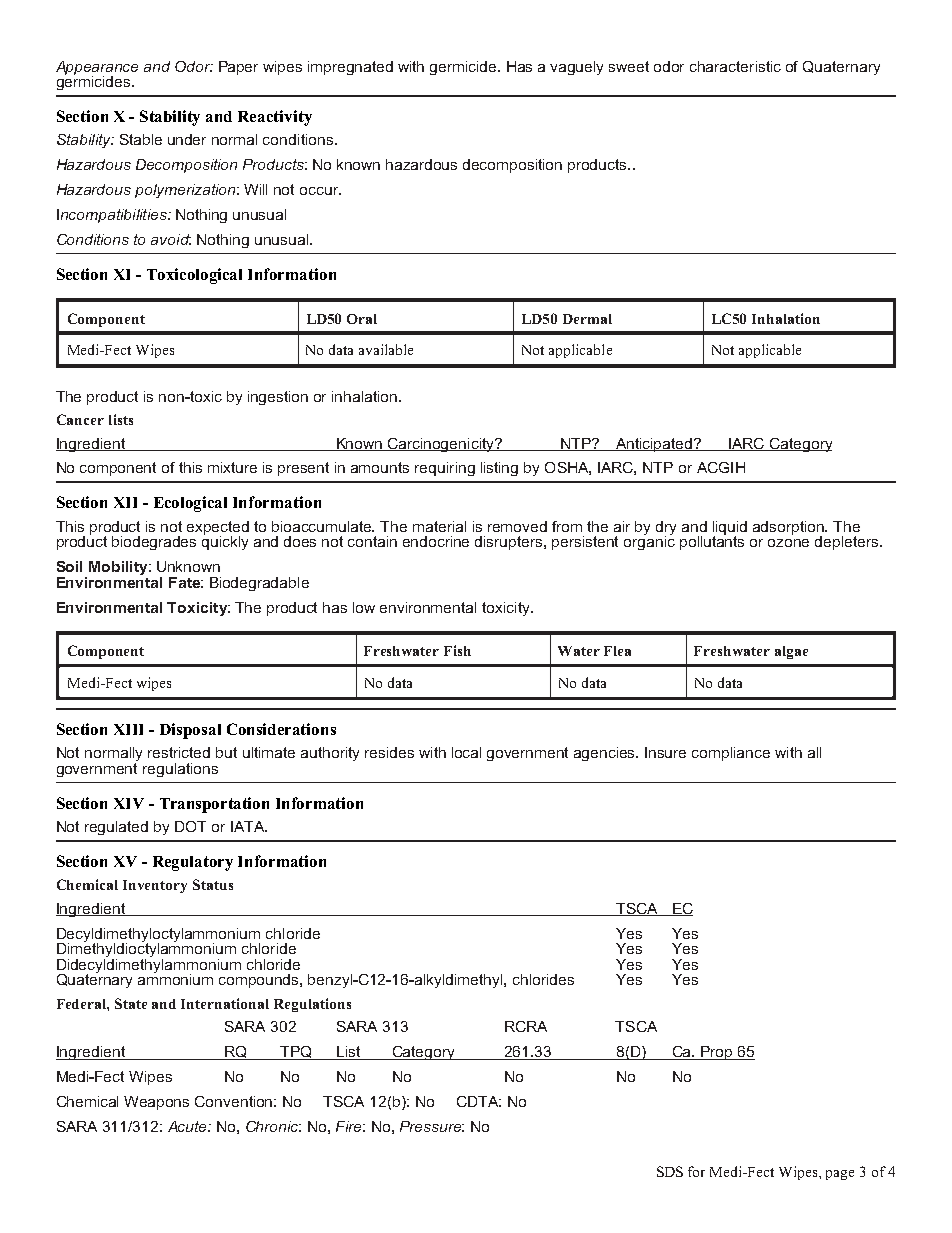 The image size is (952, 1233). Describe the element at coordinates (141, 139) in the document. I see `Stable` at that location.
